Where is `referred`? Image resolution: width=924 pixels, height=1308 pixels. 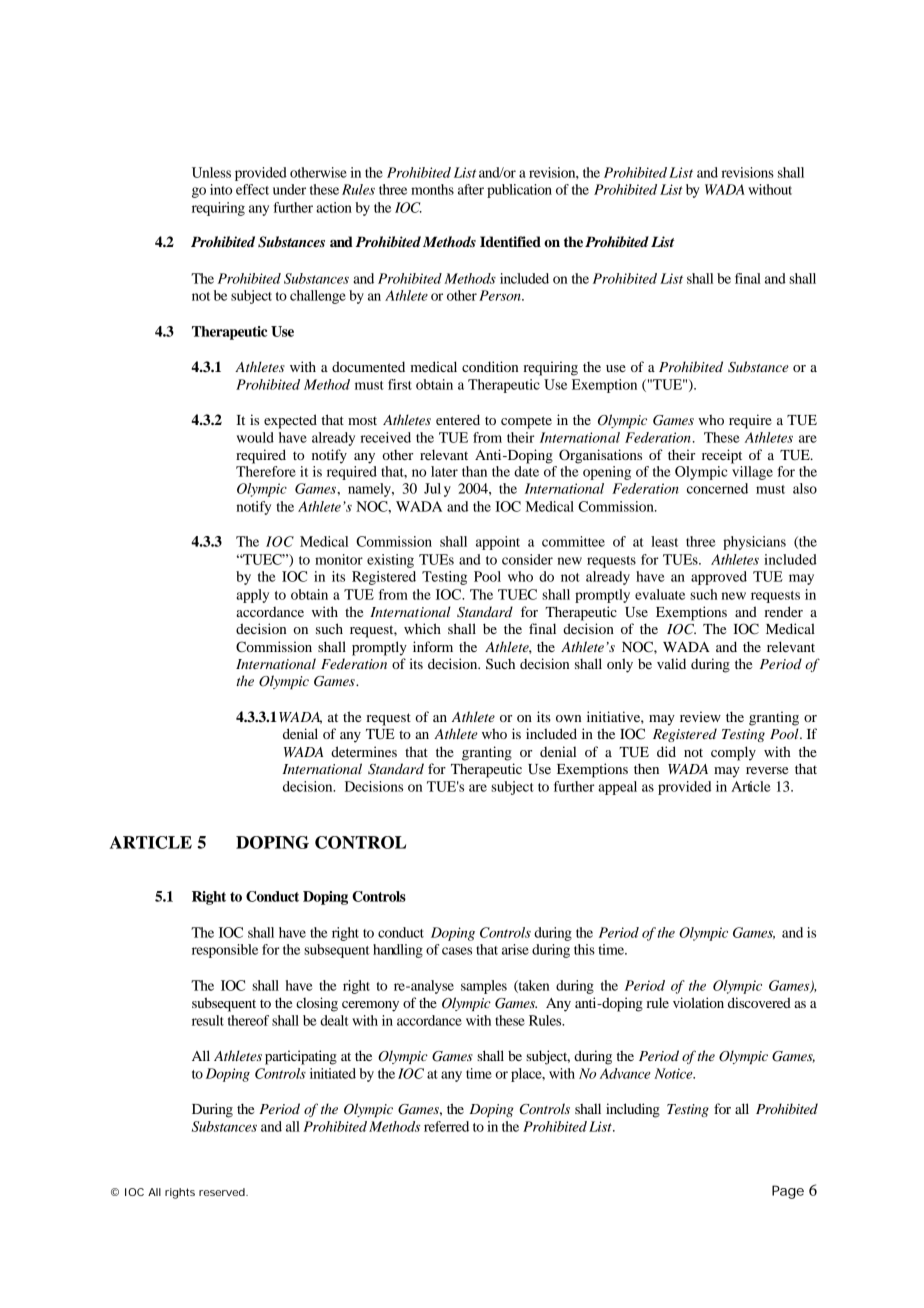
referred is located at coordinates (446, 1126).
